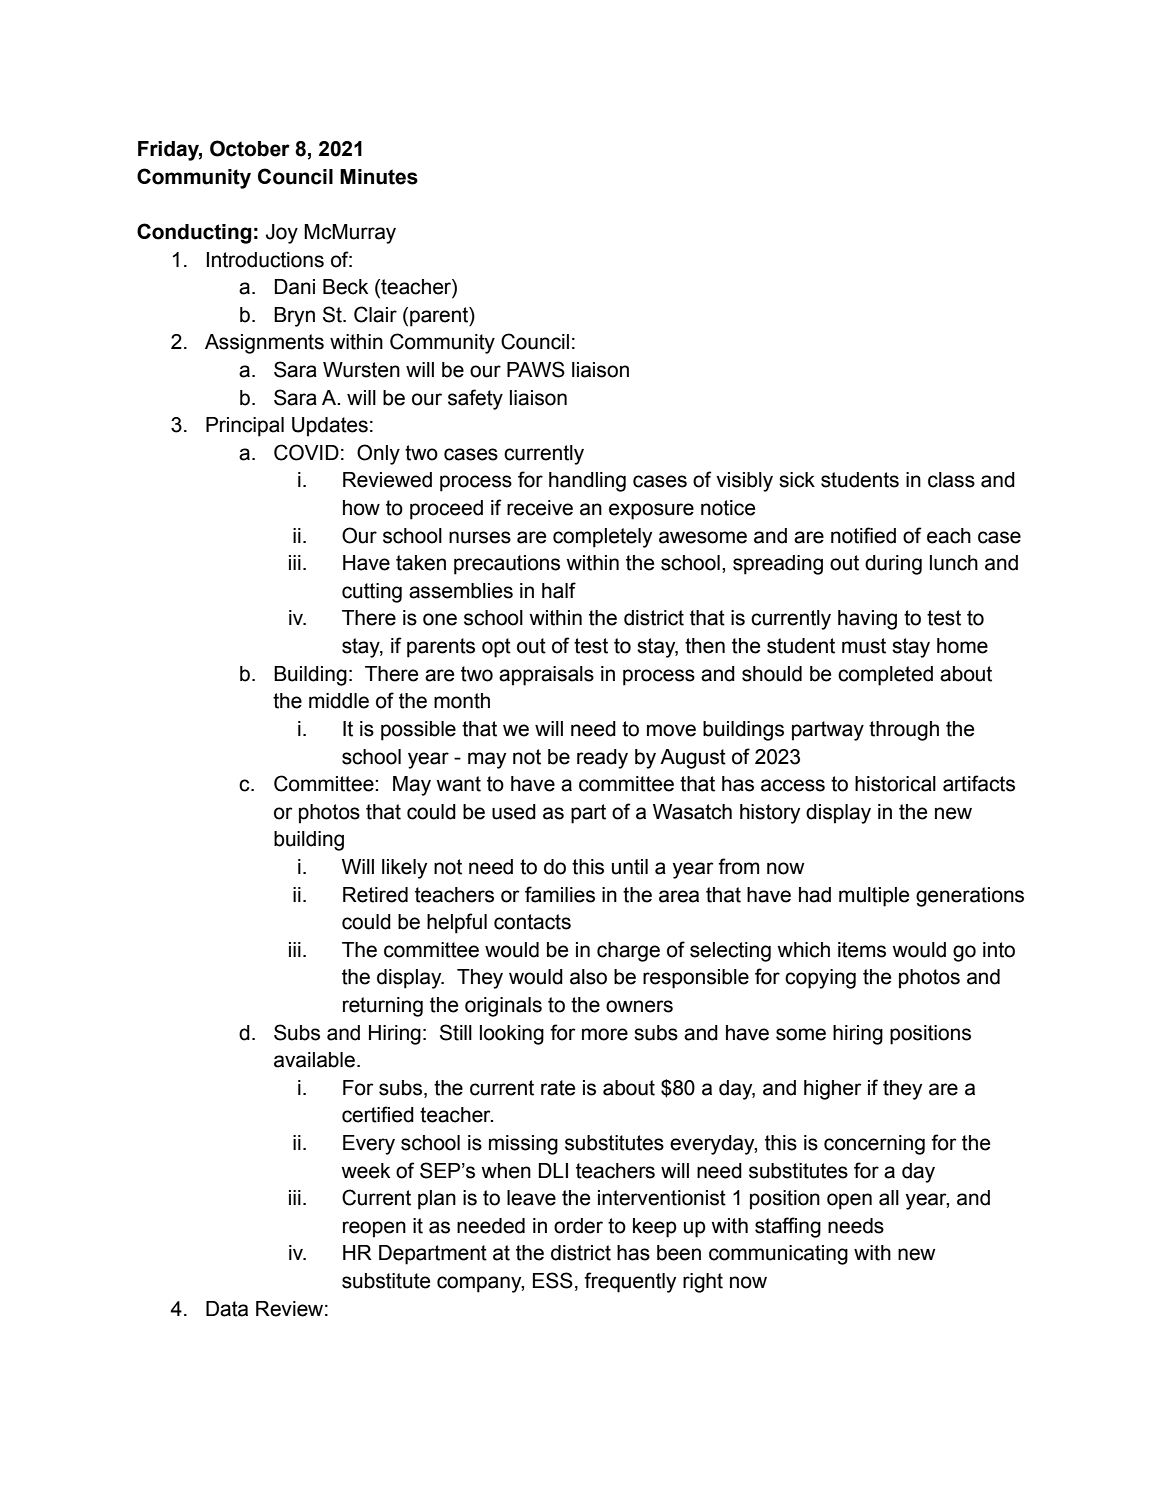 The image size is (1162, 1503). What do you see at coordinates (375, 895) in the document?
I see `Retired` at bounding box center [375, 895].
